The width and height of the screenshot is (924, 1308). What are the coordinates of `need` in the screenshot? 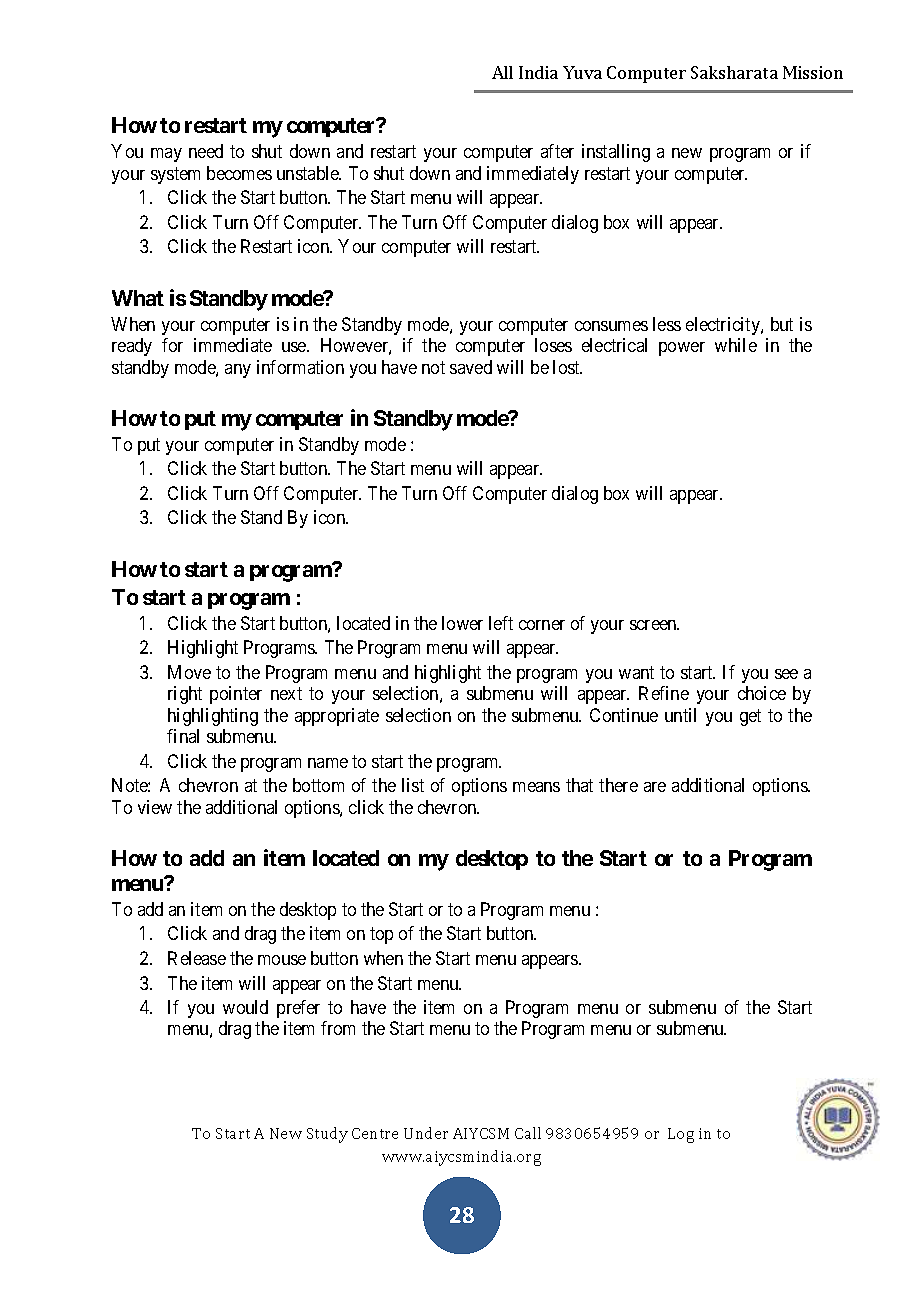 It's located at (206, 151).
